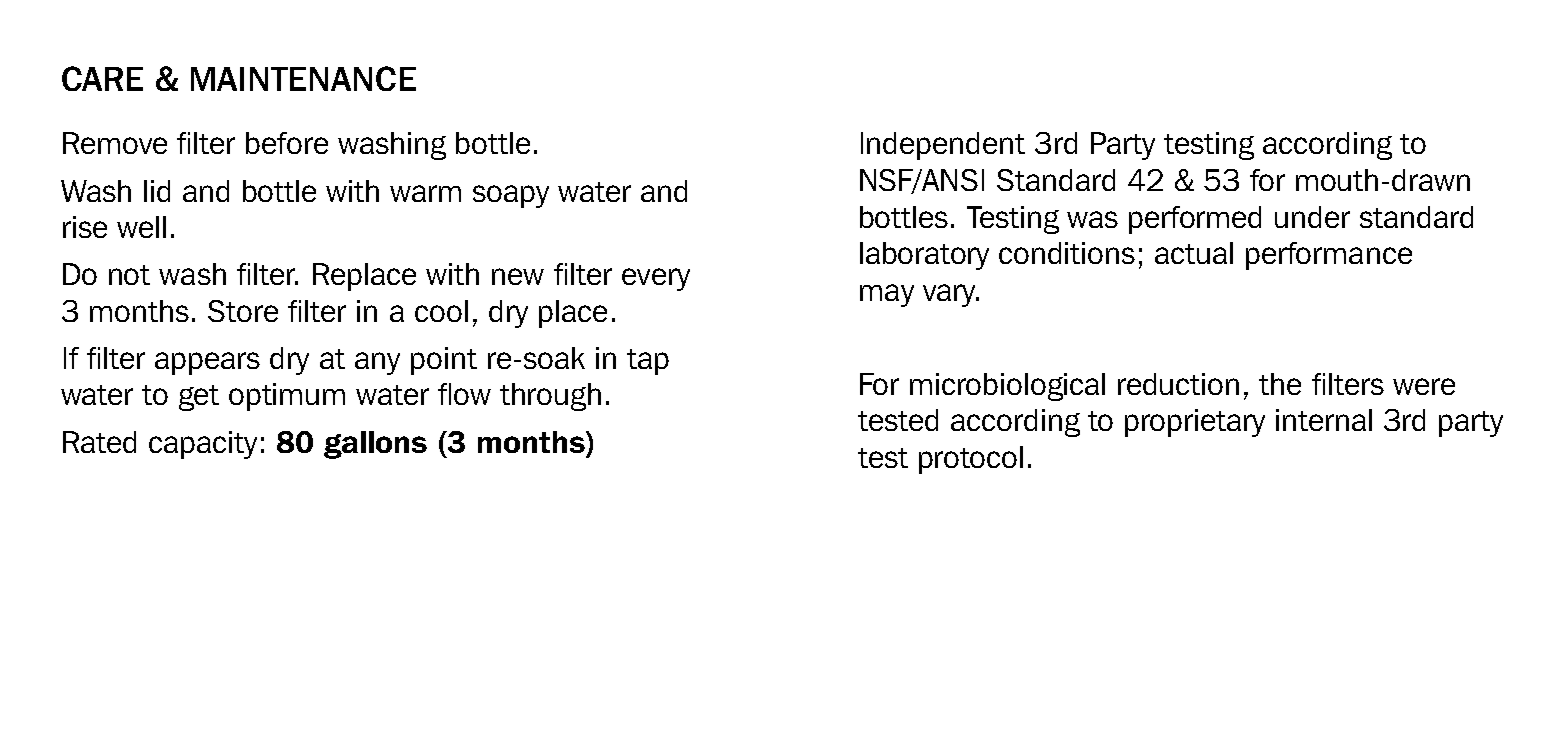 This page has width=1568, height=752. What do you see at coordinates (303, 78) in the page?
I see `MAINTENANCE` at bounding box center [303, 78].
